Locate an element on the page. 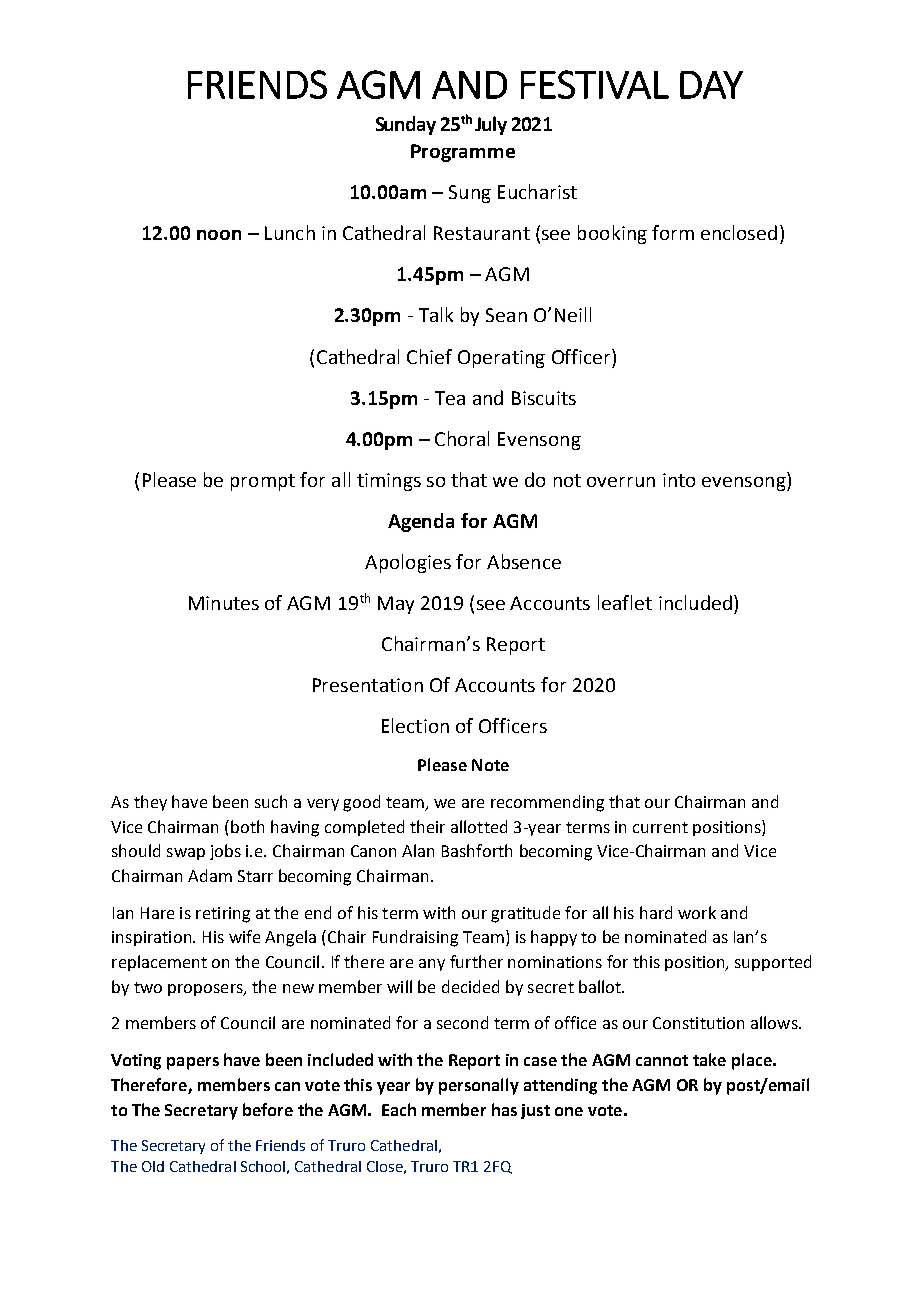 Image resolution: width=924 pixels, height=1308 pixels. July is located at coordinates (491, 125).
